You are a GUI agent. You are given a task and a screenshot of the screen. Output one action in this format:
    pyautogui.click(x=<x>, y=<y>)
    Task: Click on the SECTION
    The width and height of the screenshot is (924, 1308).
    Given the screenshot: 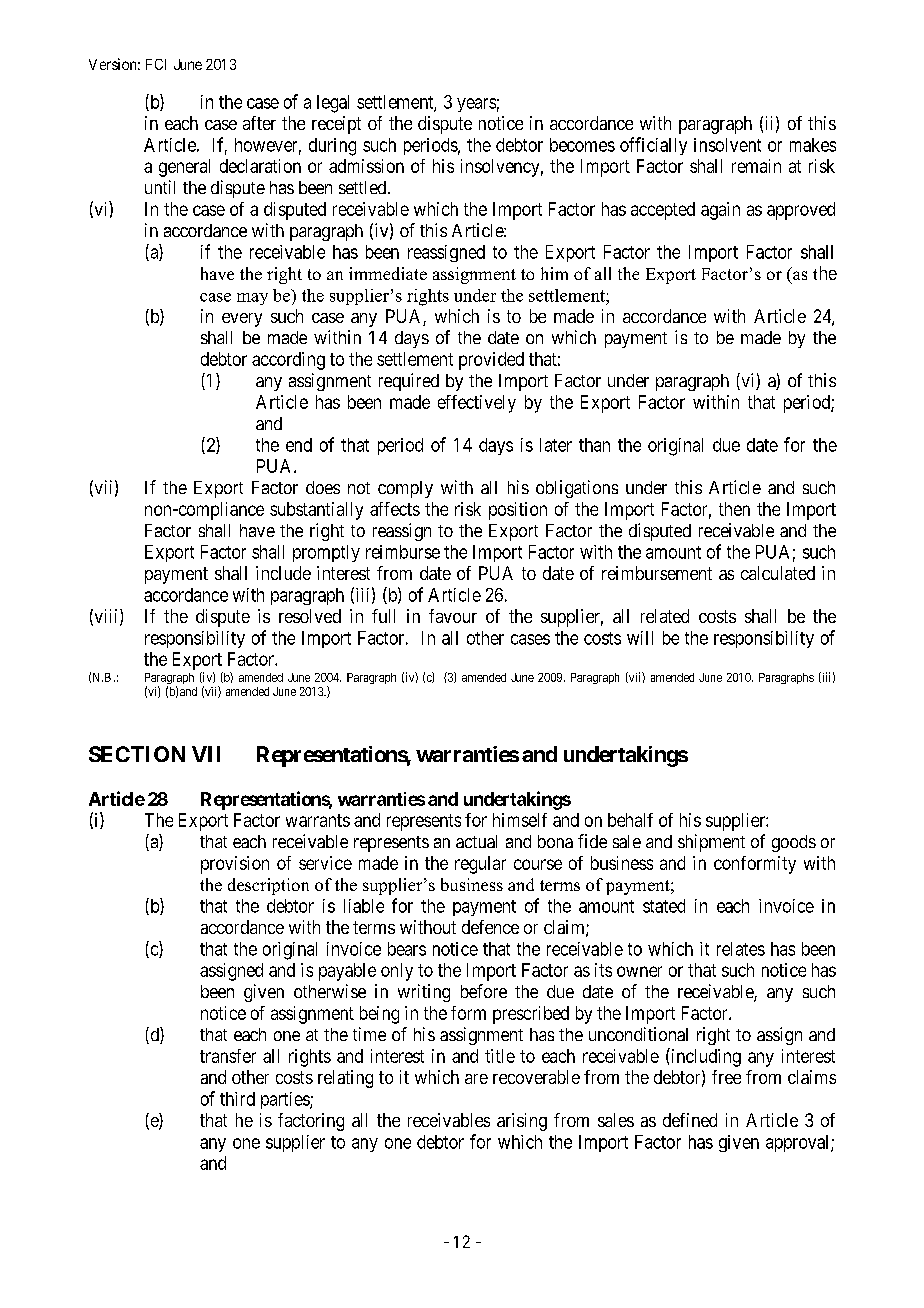 What is the action you would take?
    pyautogui.click(x=137, y=754)
